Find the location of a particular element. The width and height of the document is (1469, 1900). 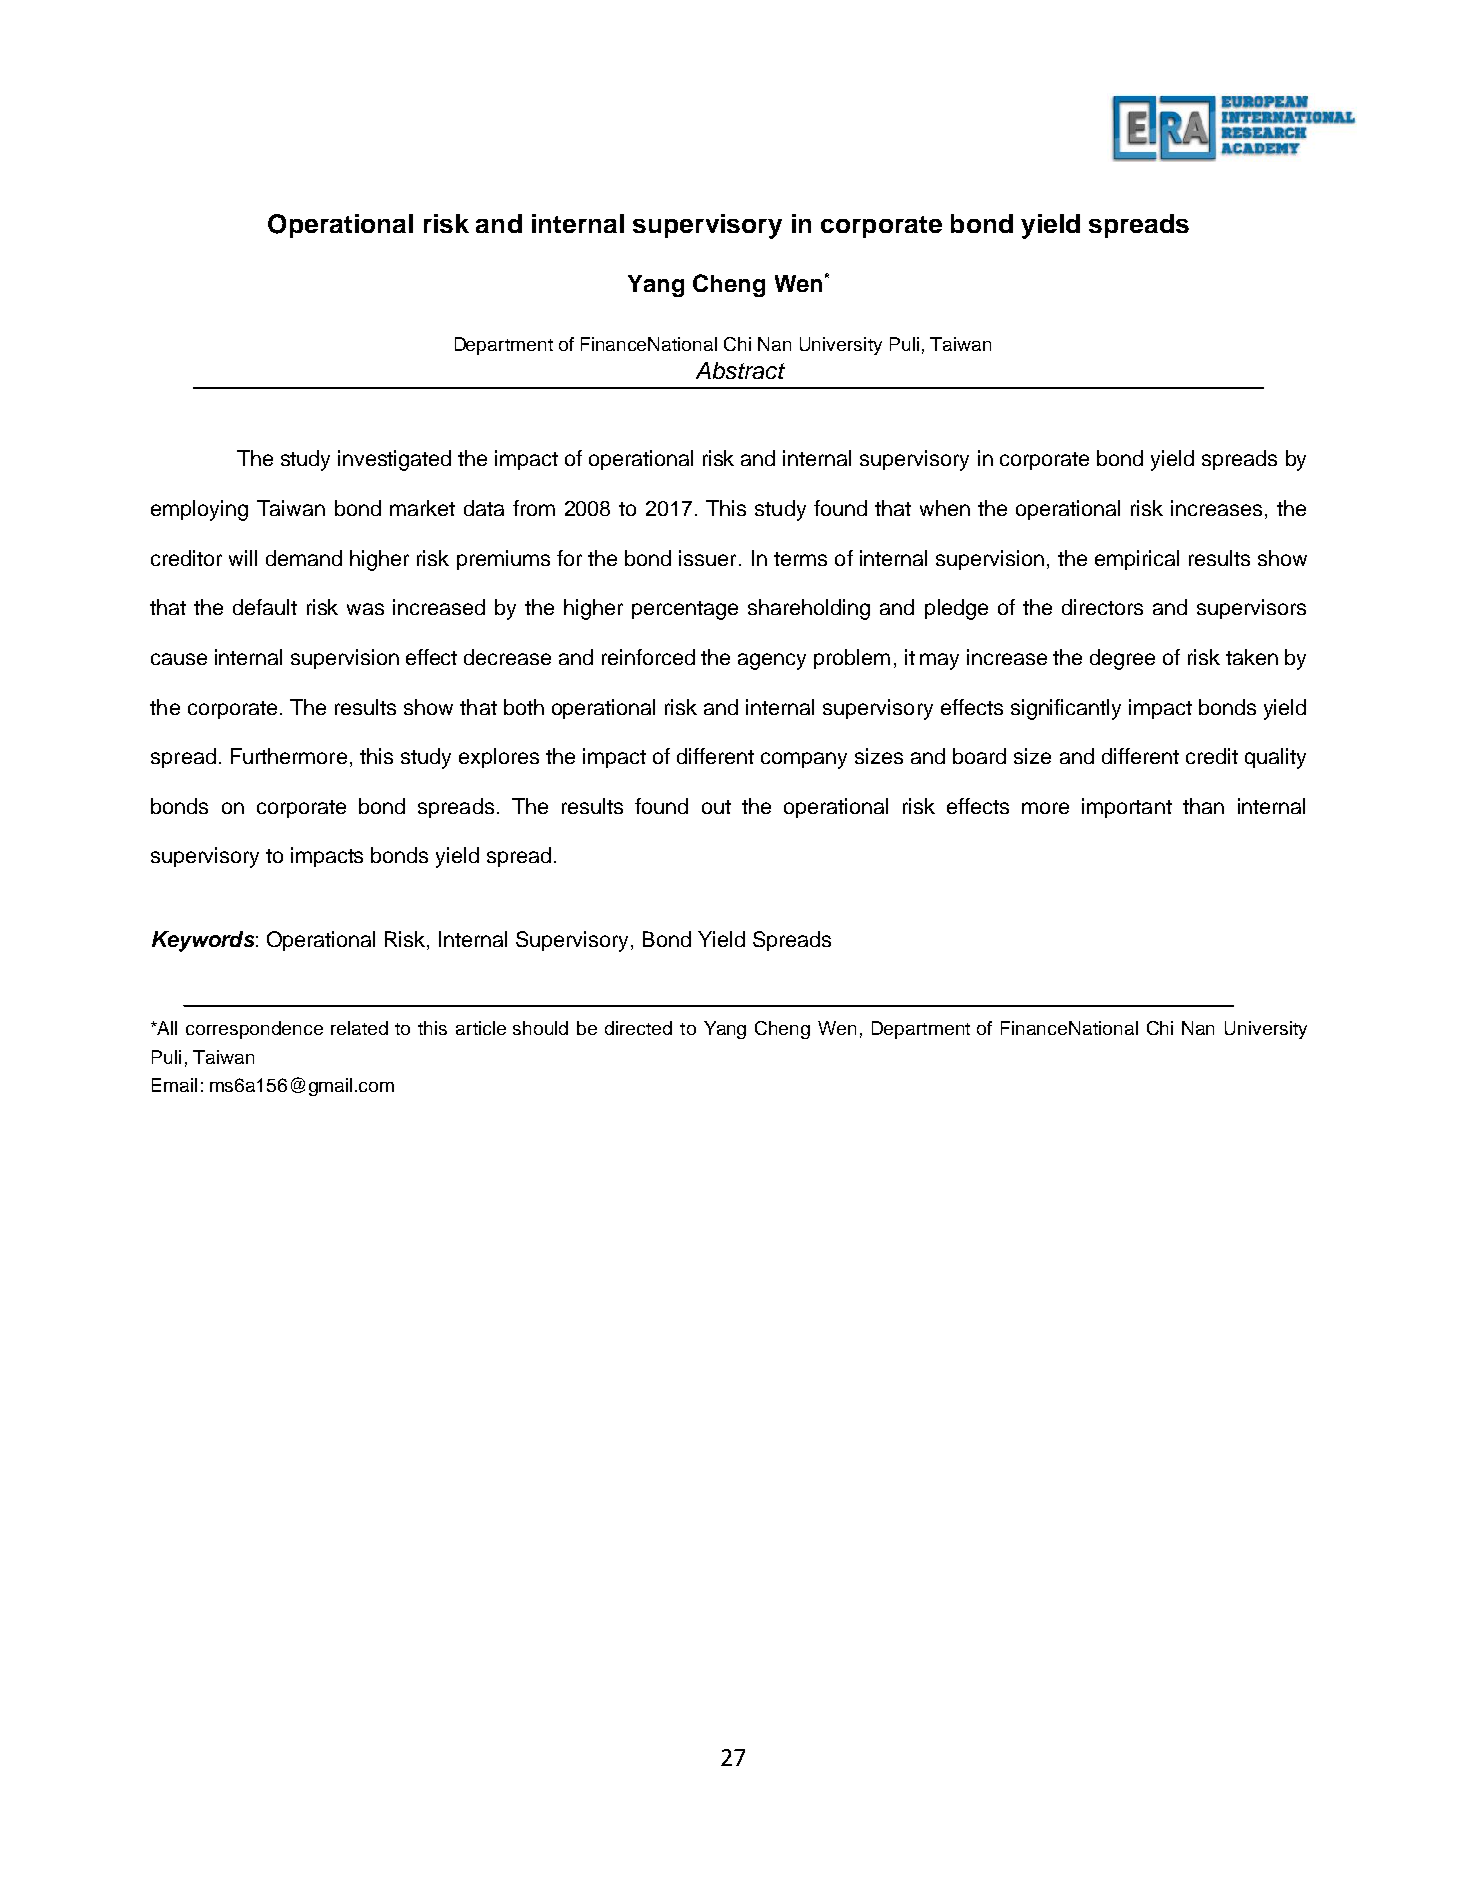

investigated is located at coordinates (394, 460).
